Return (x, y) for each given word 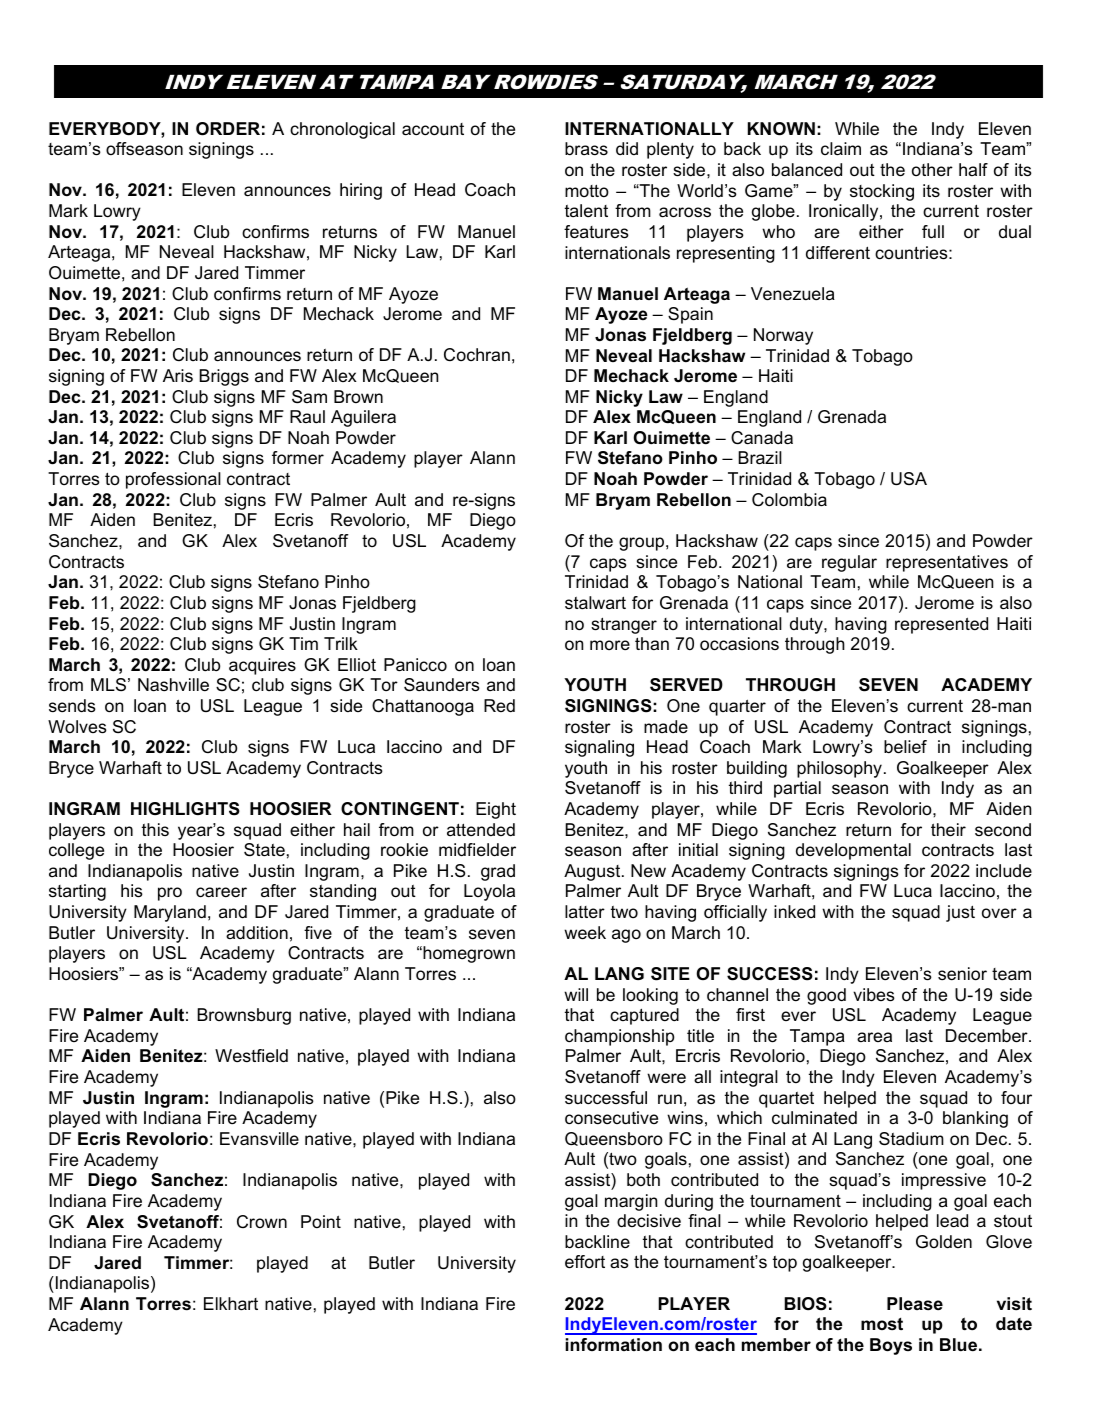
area (874, 1037)
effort (585, 1262)
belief (905, 747)
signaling (599, 748)
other (932, 169)
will (576, 994)
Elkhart (231, 1304)
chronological (342, 130)
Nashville (173, 684)
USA (909, 479)
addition (257, 933)
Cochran (477, 354)
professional (173, 480)
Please (915, 1304)
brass (586, 148)
